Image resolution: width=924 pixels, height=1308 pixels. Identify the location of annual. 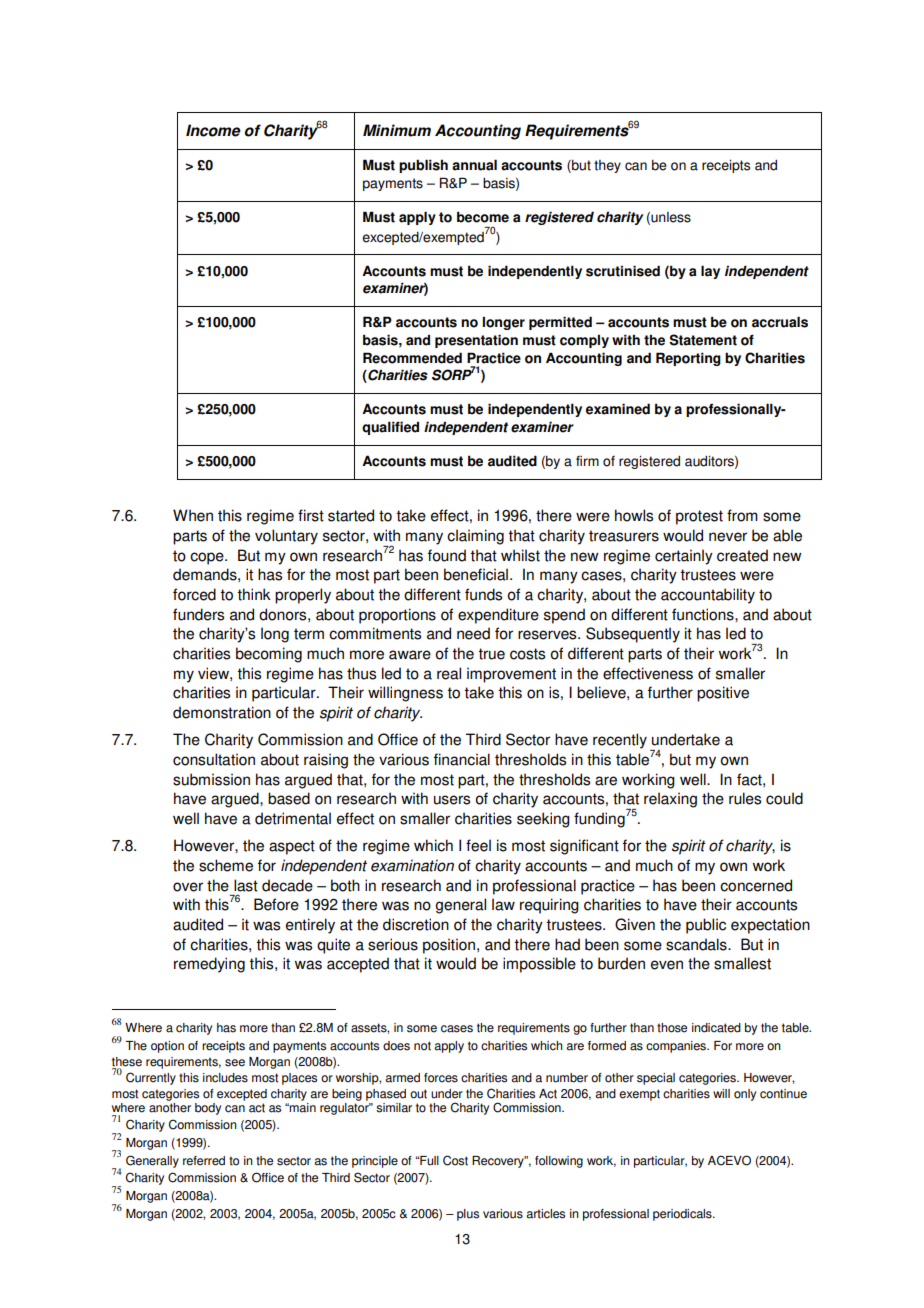
(474, 165).
